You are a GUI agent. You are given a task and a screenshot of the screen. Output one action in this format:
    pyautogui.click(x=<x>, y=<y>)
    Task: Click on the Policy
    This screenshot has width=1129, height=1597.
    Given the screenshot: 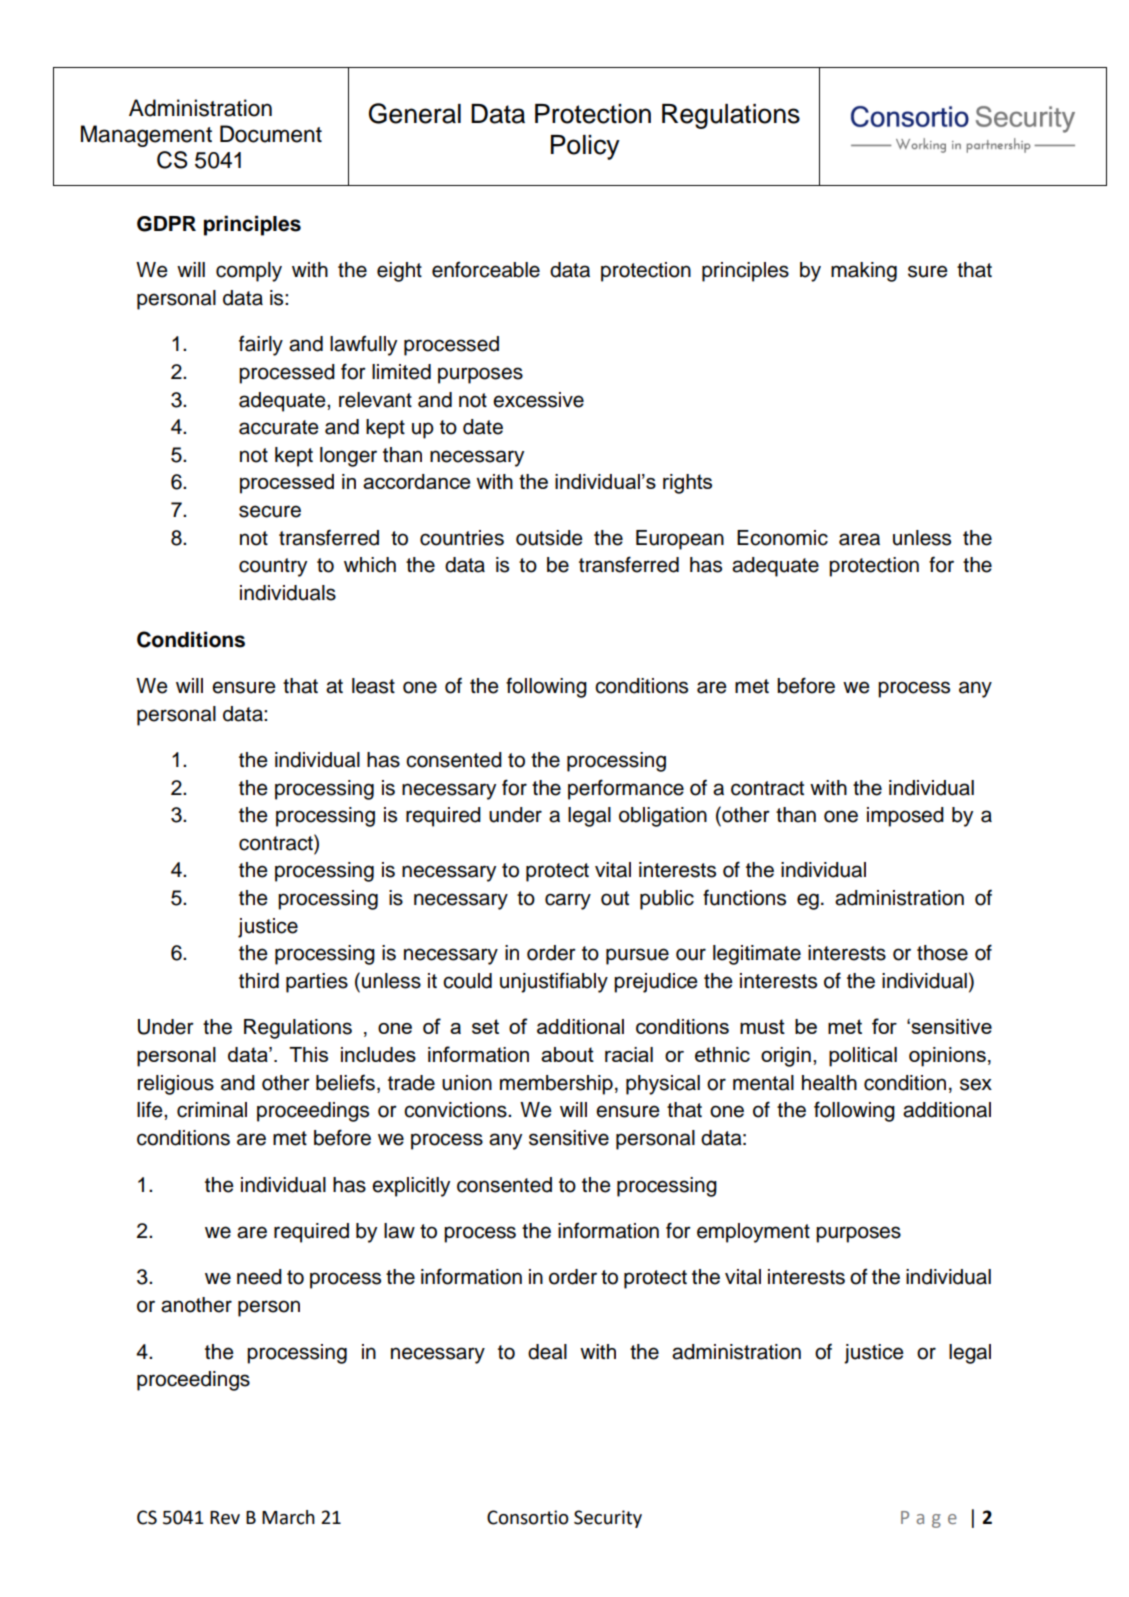 What is the action you would take?
    pyautogui.click(x=585, y=147)
